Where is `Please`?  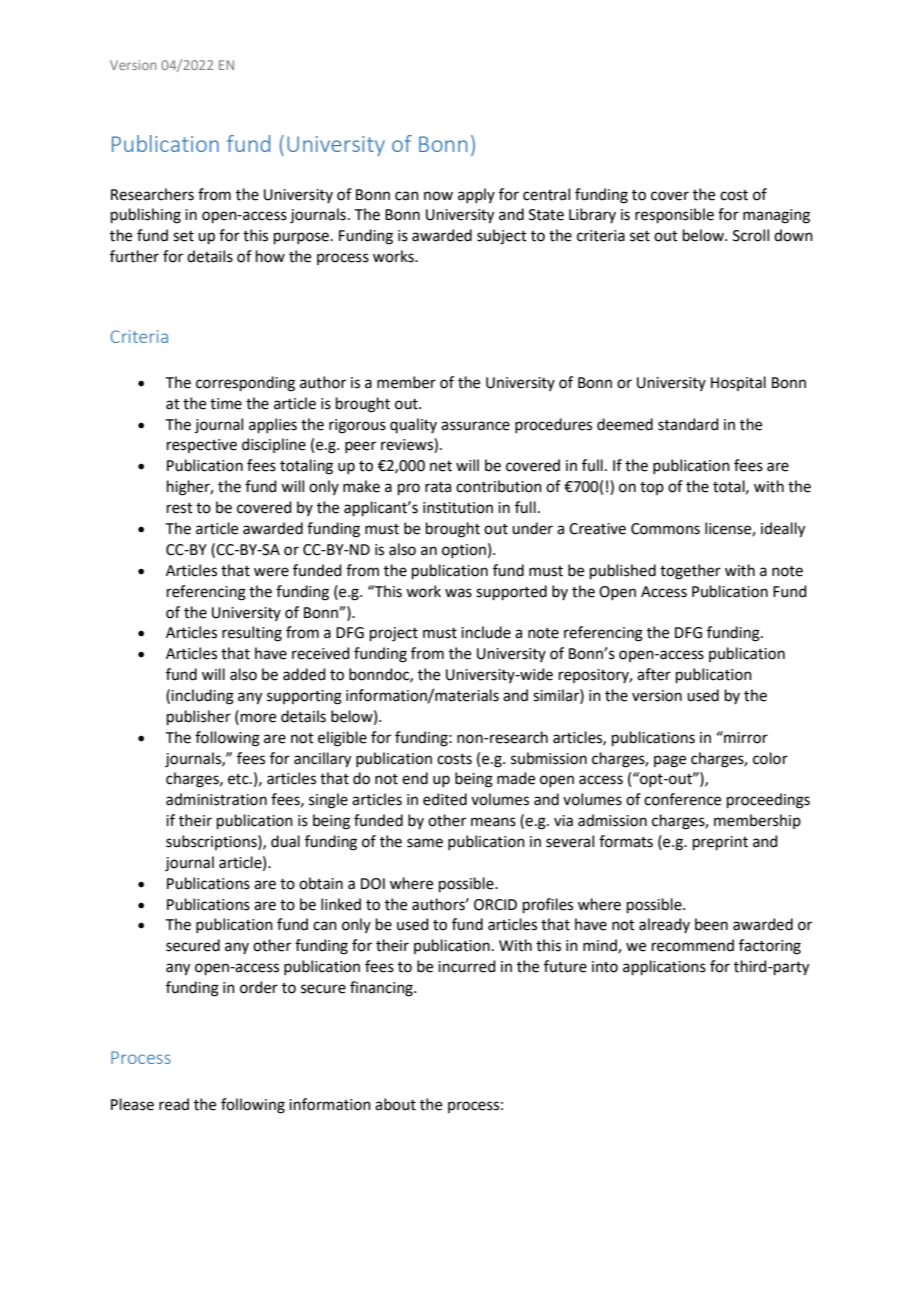 Please is located at coordinates (132, 1104).
